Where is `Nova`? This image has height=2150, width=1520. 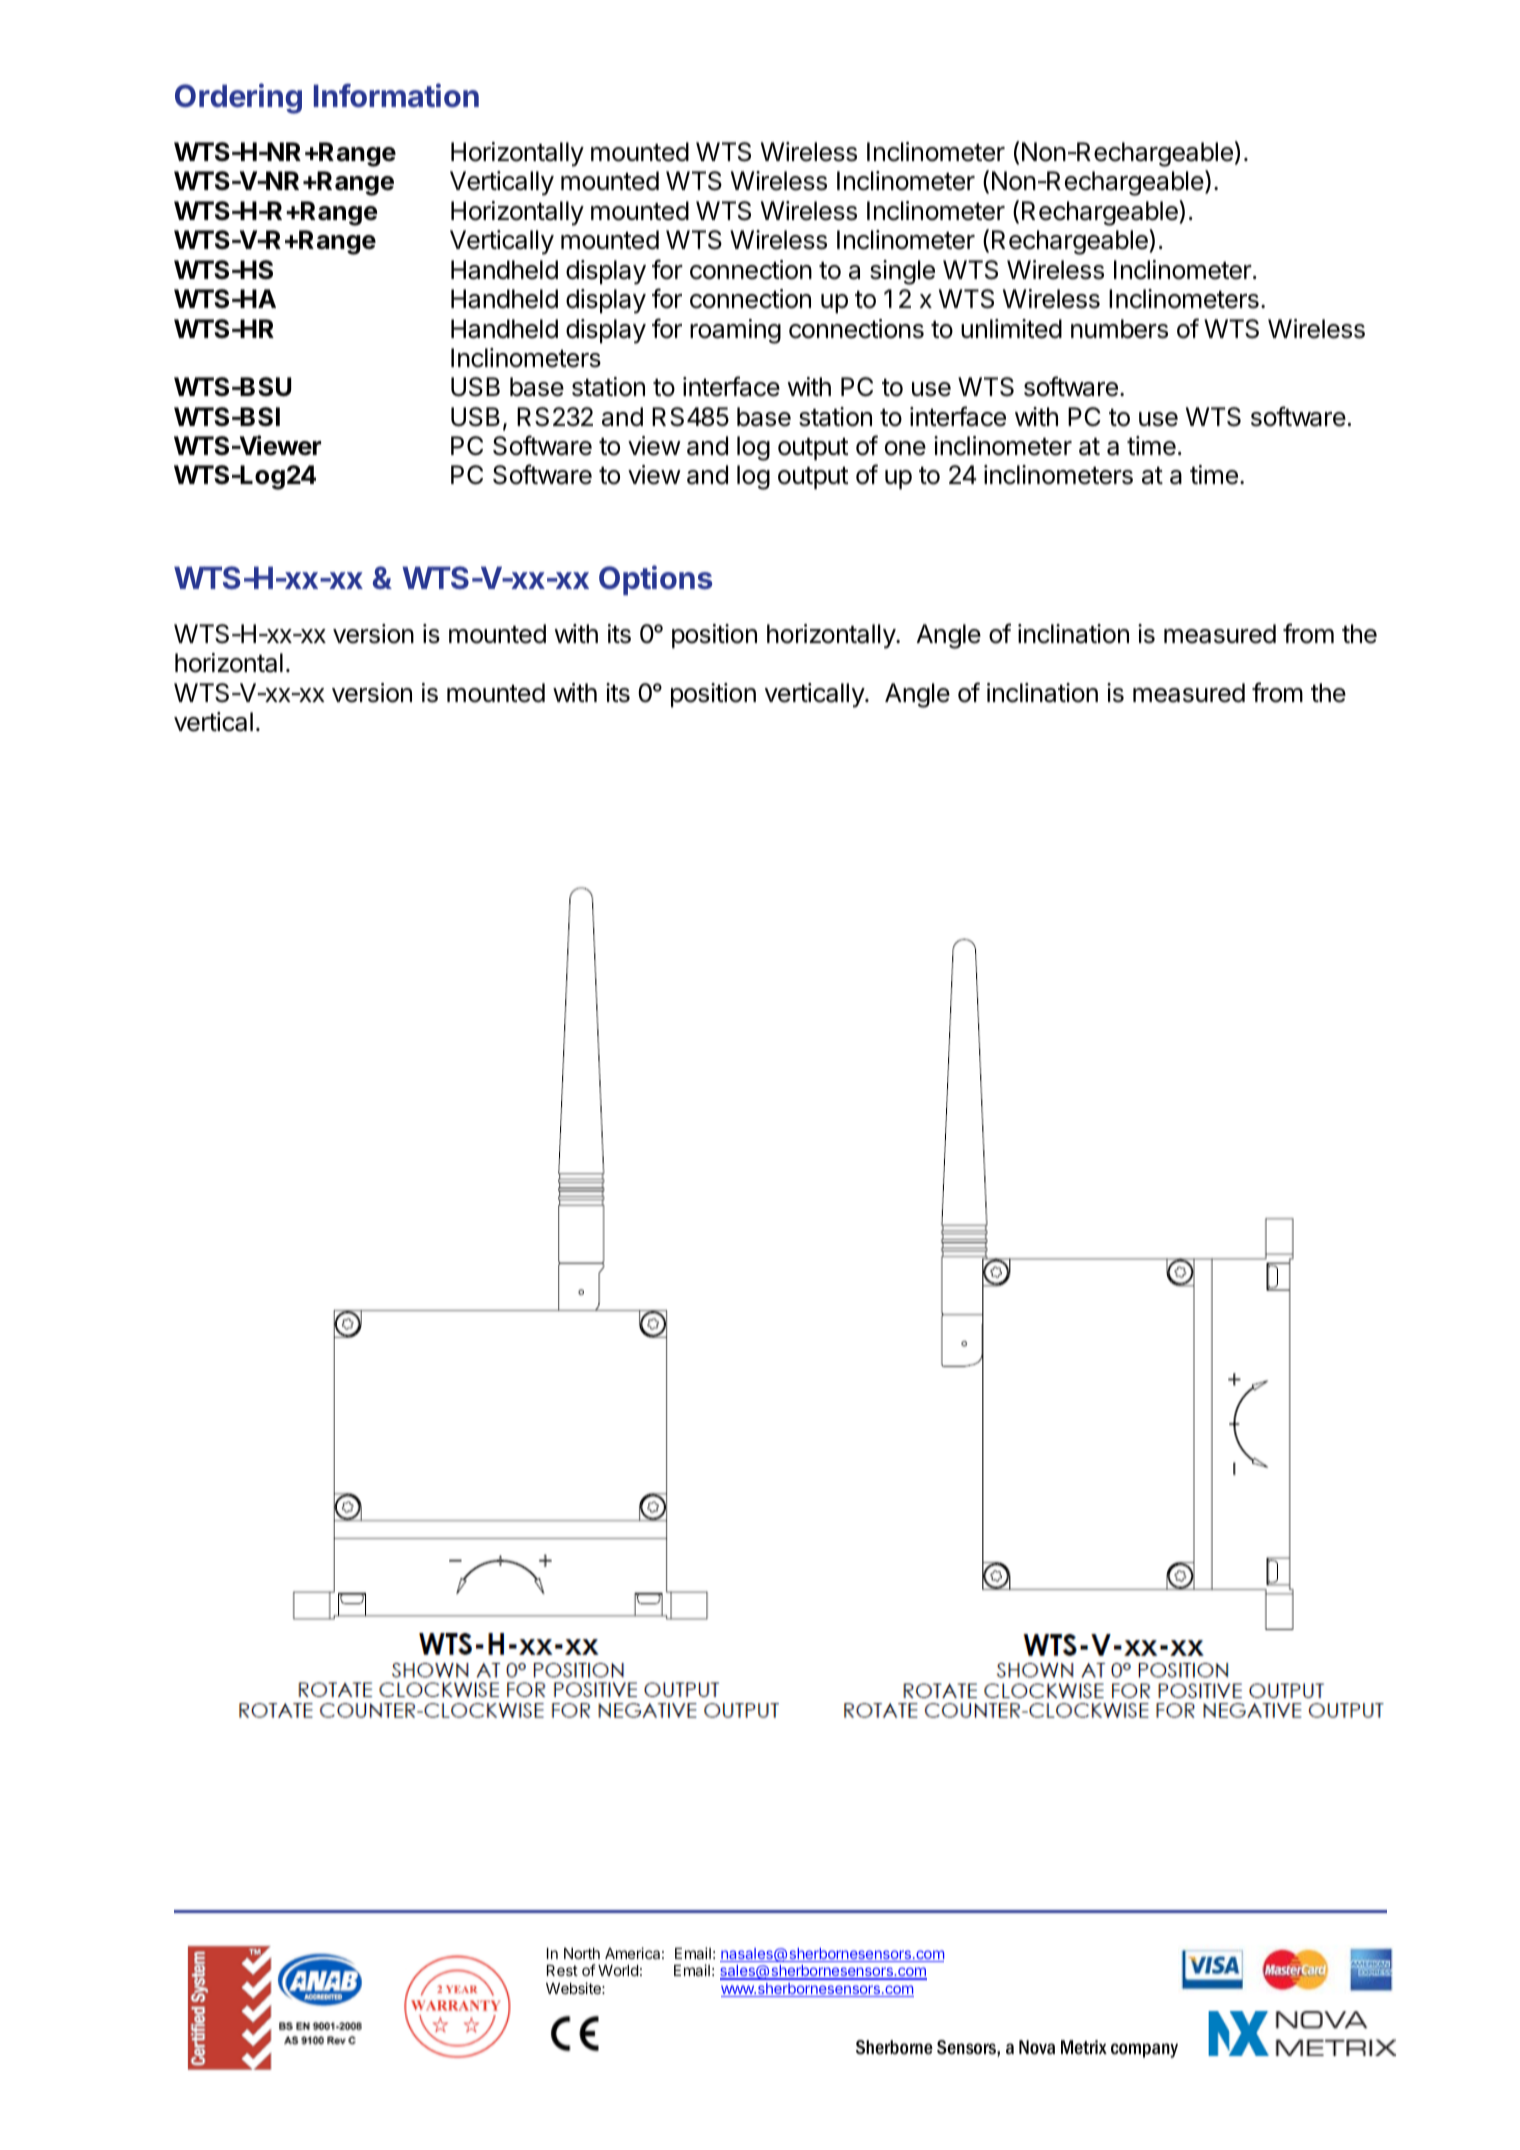
Nova is located at coordinates (1037, 2047).
